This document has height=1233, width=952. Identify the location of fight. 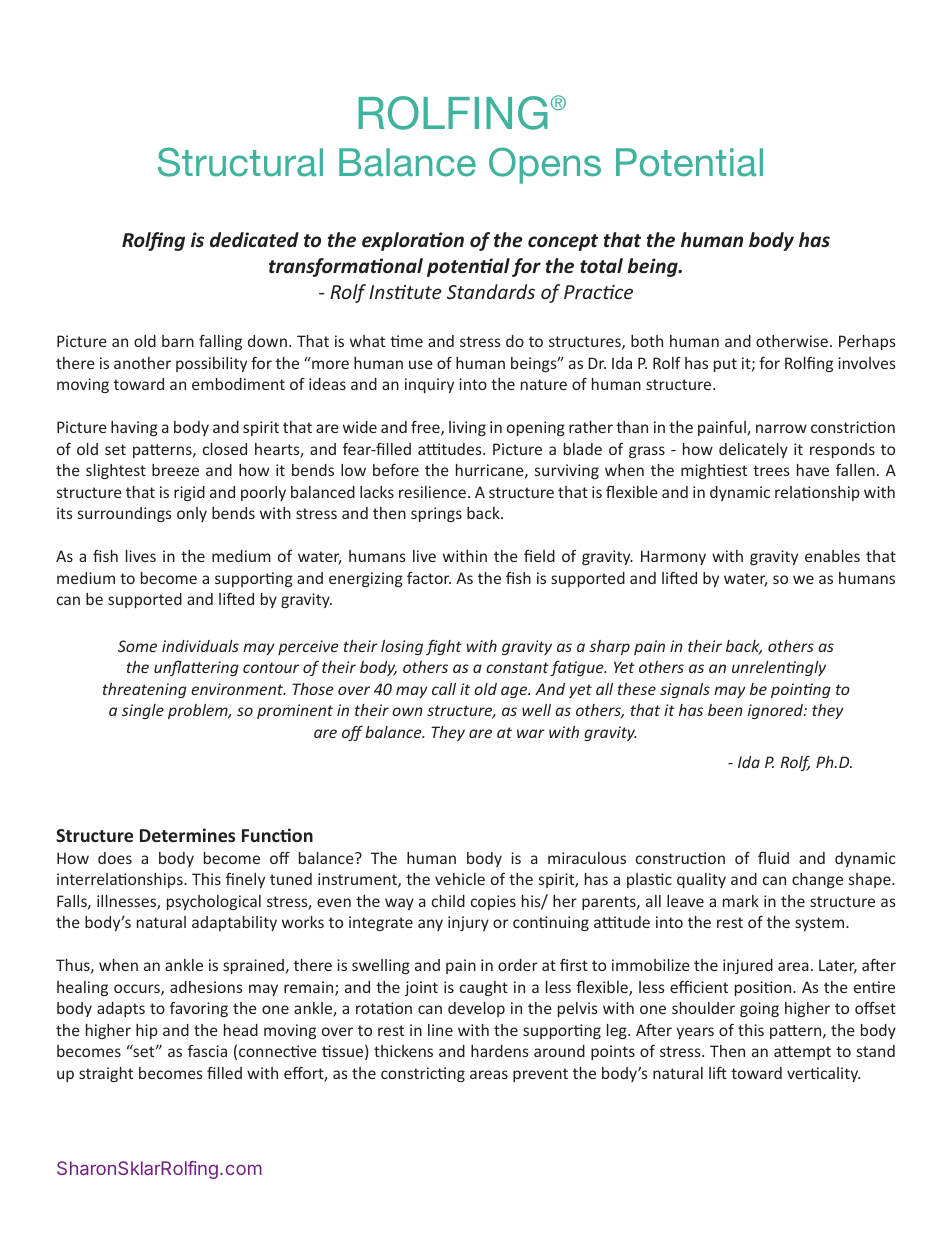
(444, 647).
